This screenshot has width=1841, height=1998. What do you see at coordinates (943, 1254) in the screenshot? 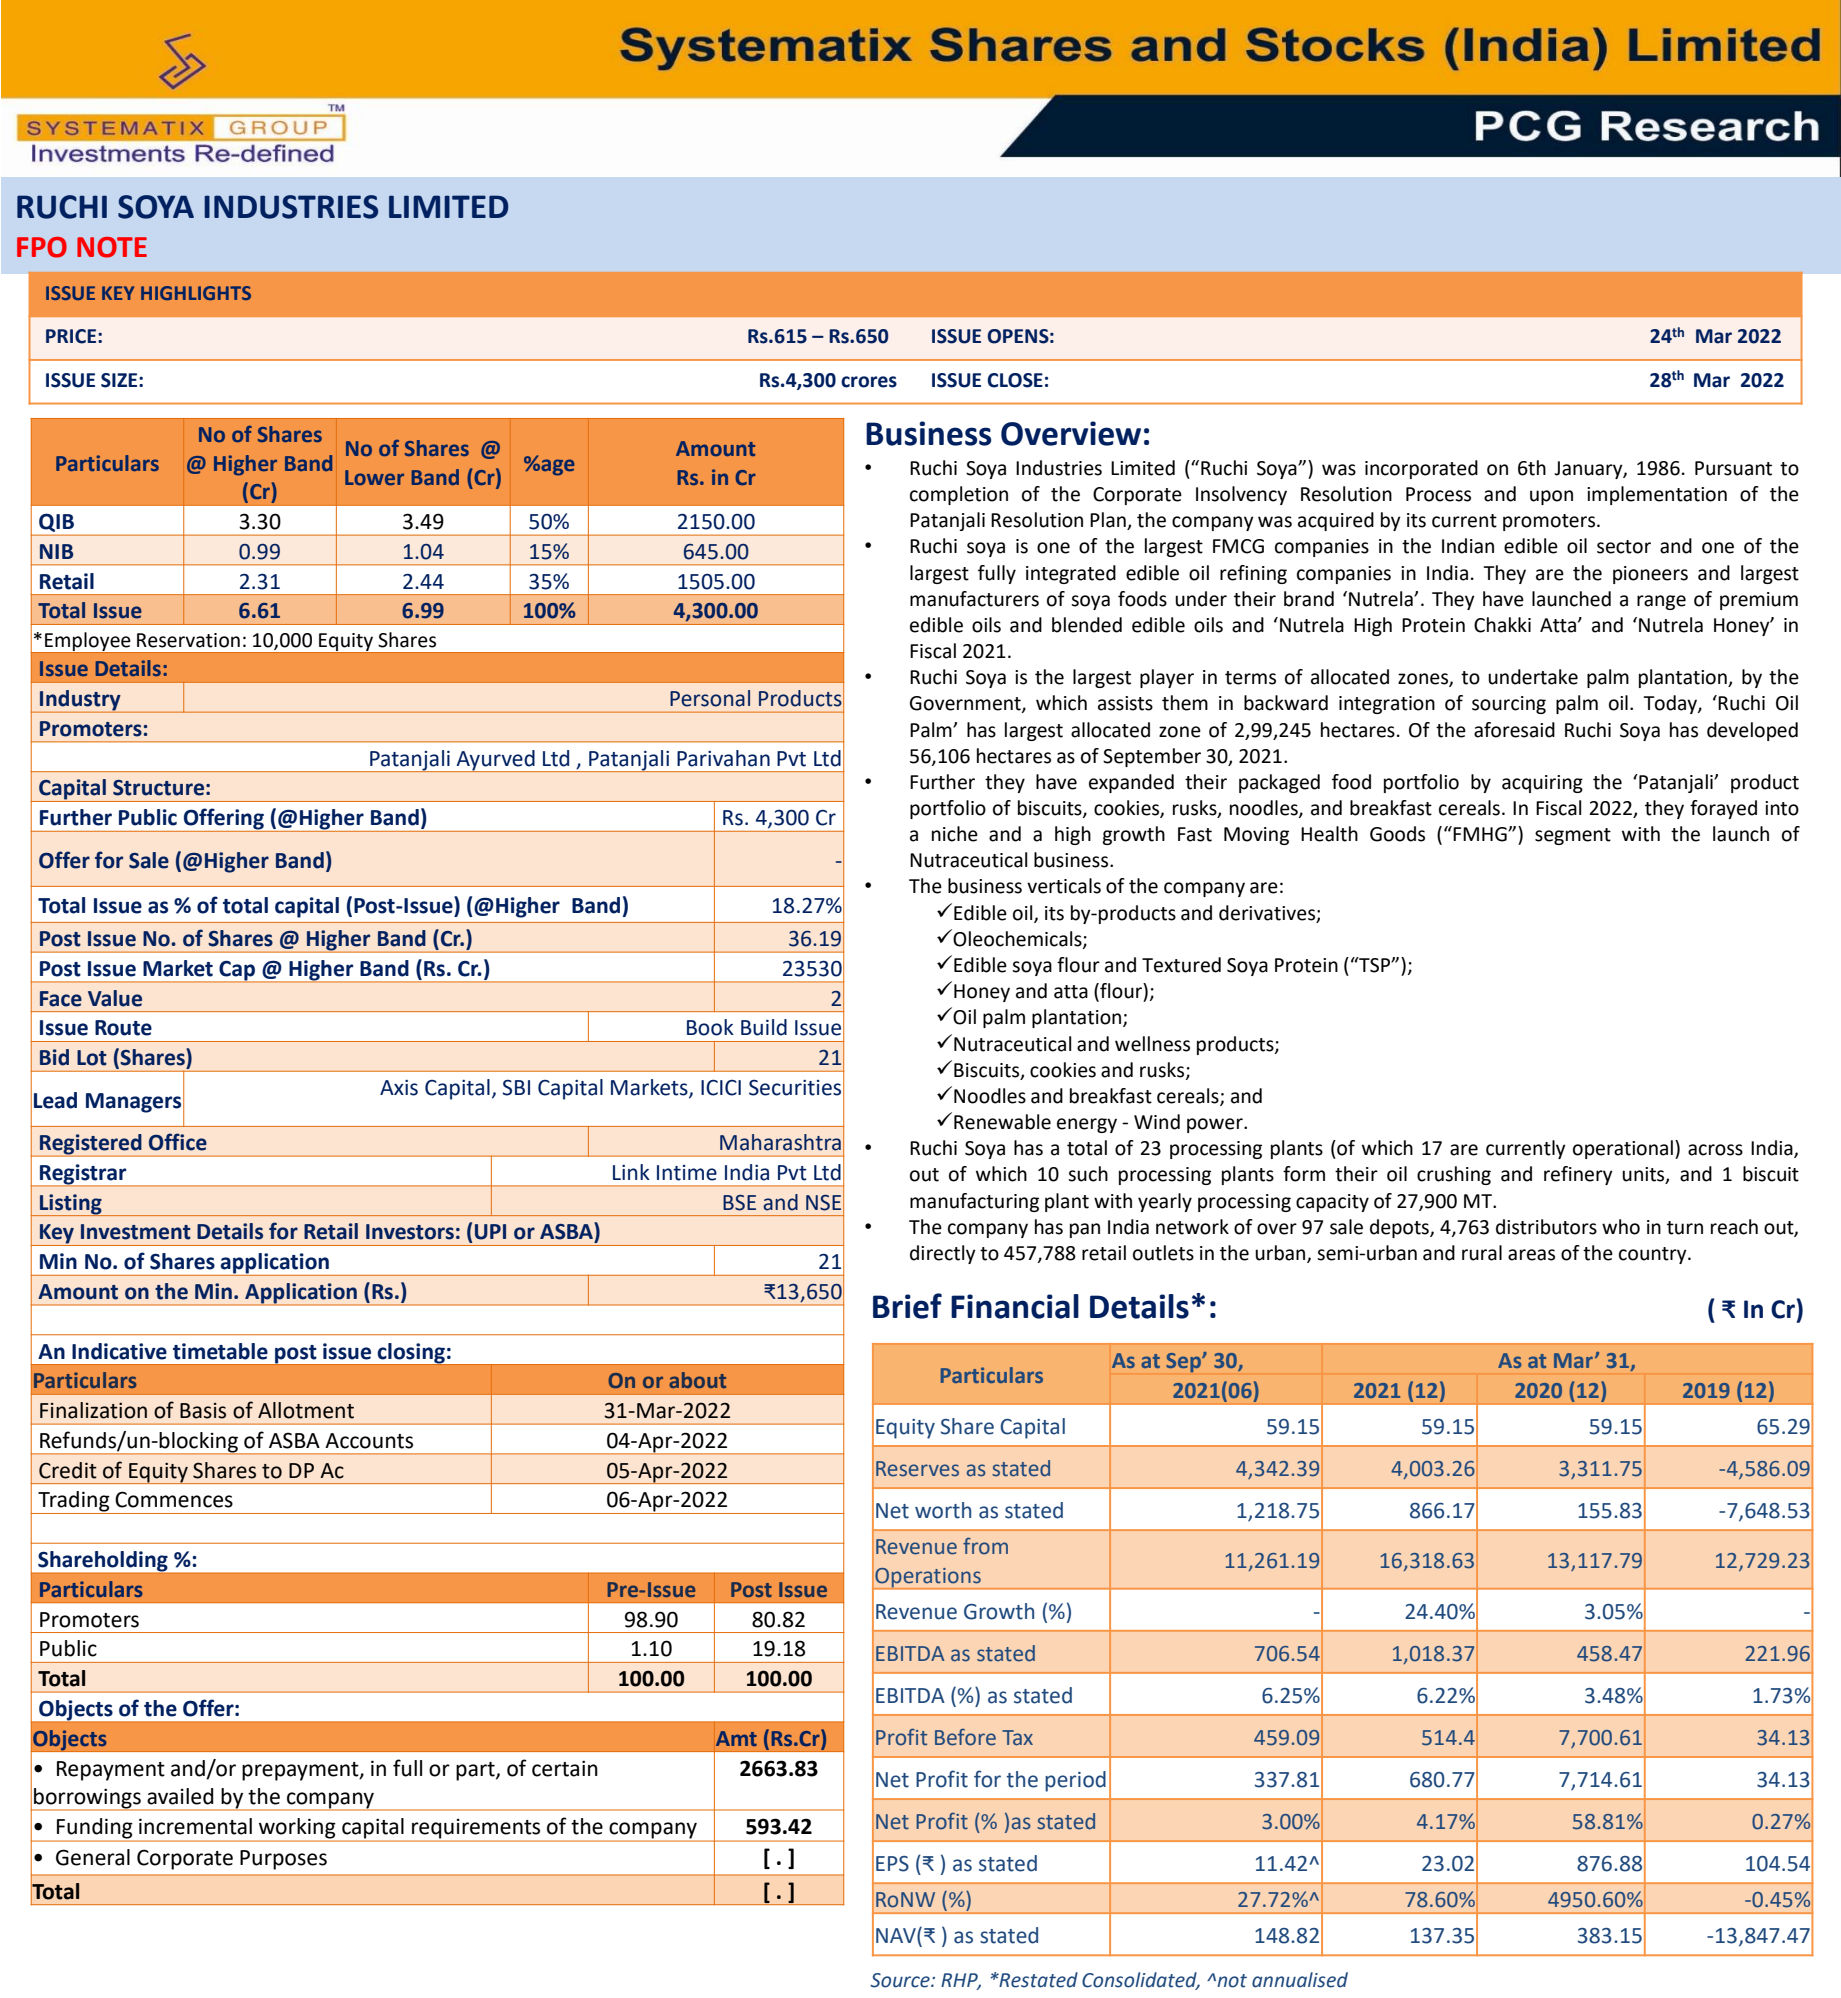
I see `directly` at bounding box center [943, 1254].
